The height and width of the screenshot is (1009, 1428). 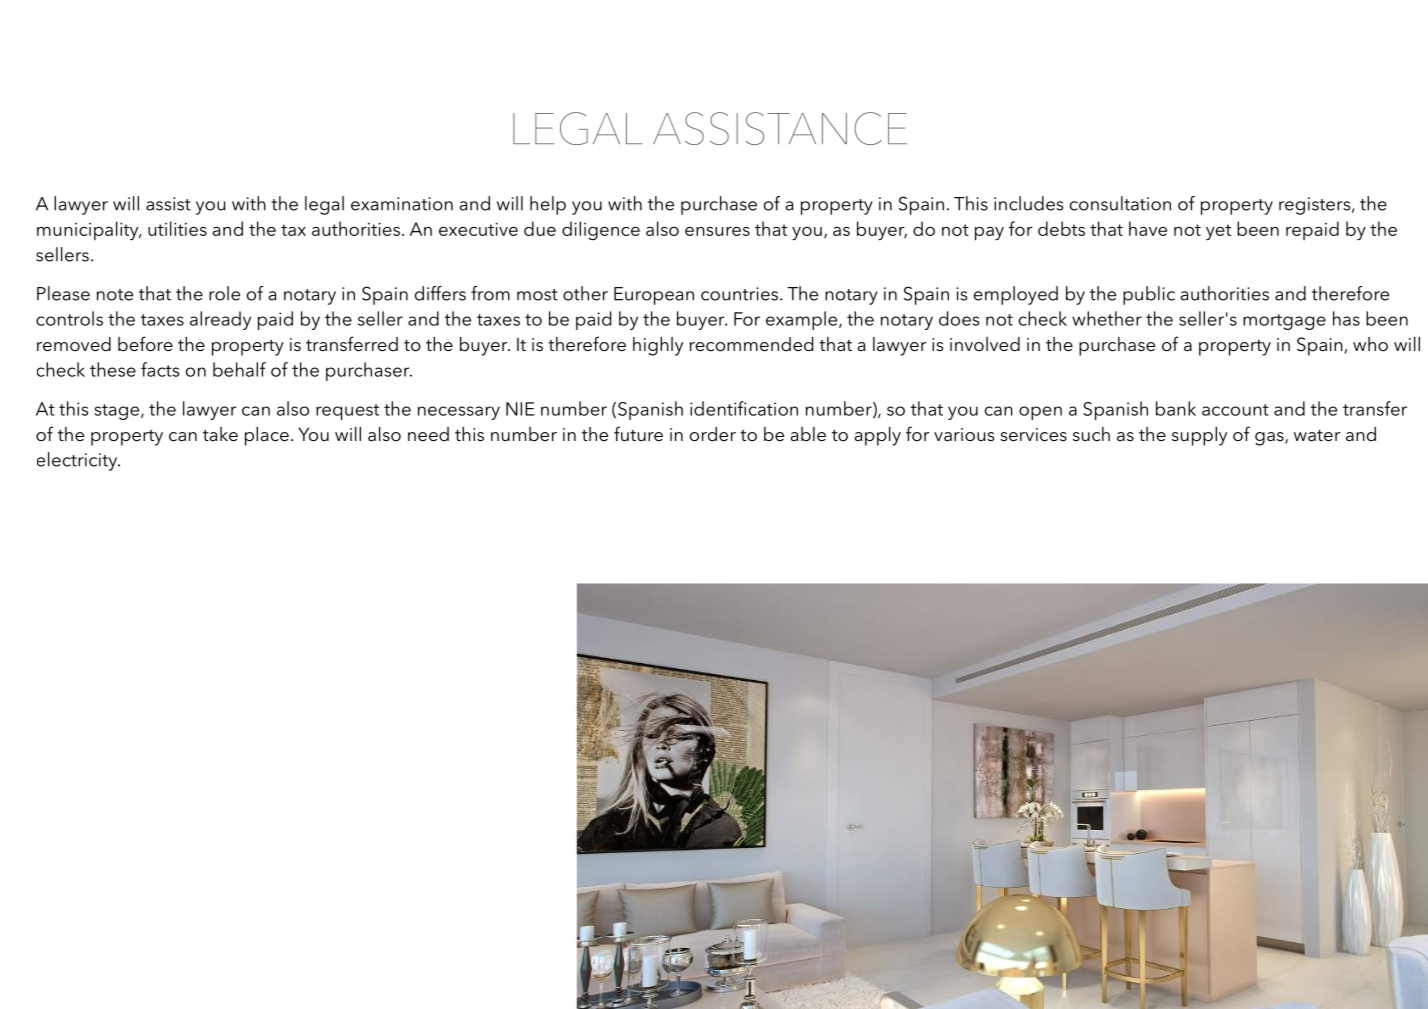 I want to click on already, so click(x=220, y=320).
